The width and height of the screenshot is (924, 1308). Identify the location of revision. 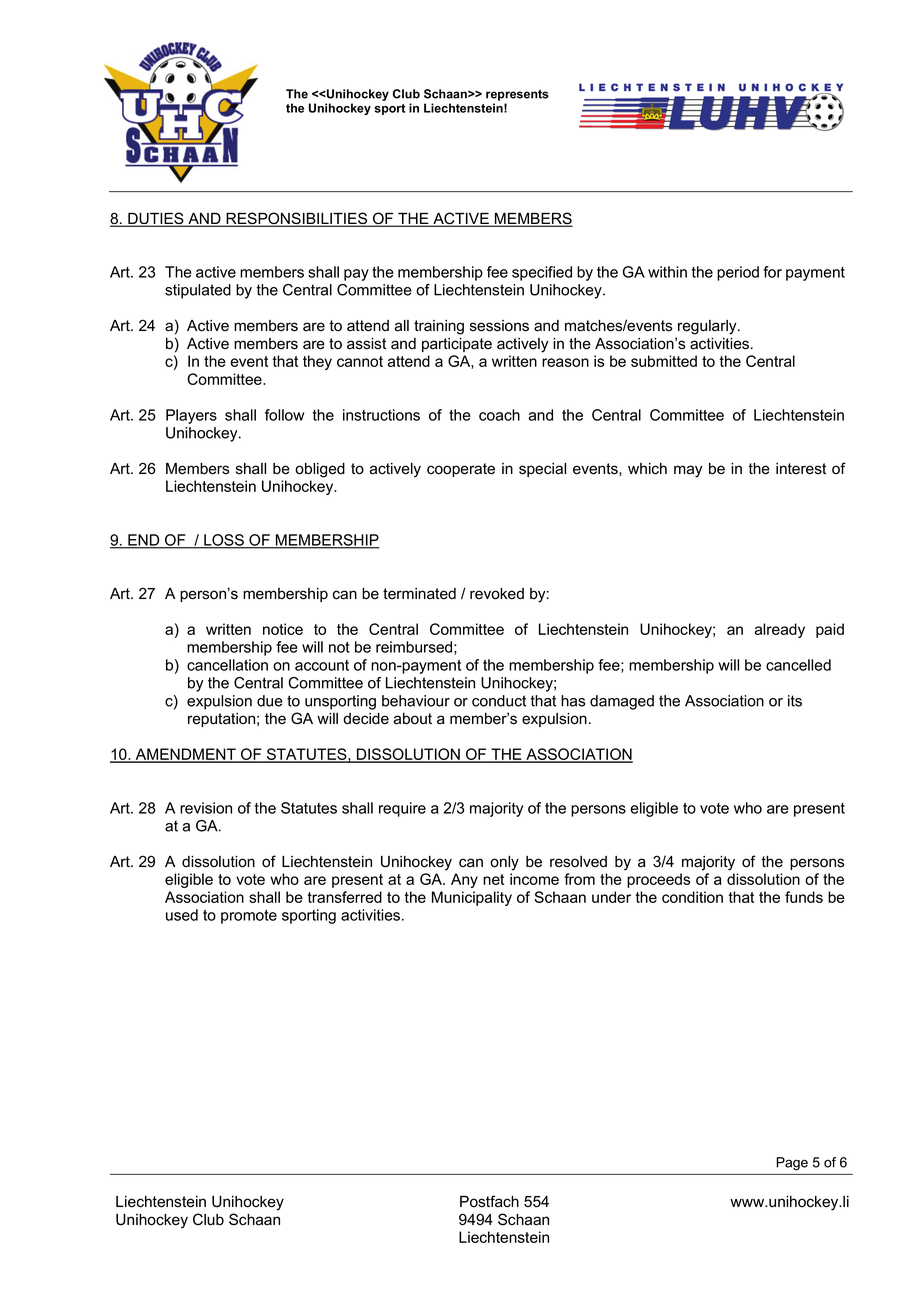
(206, 808).
